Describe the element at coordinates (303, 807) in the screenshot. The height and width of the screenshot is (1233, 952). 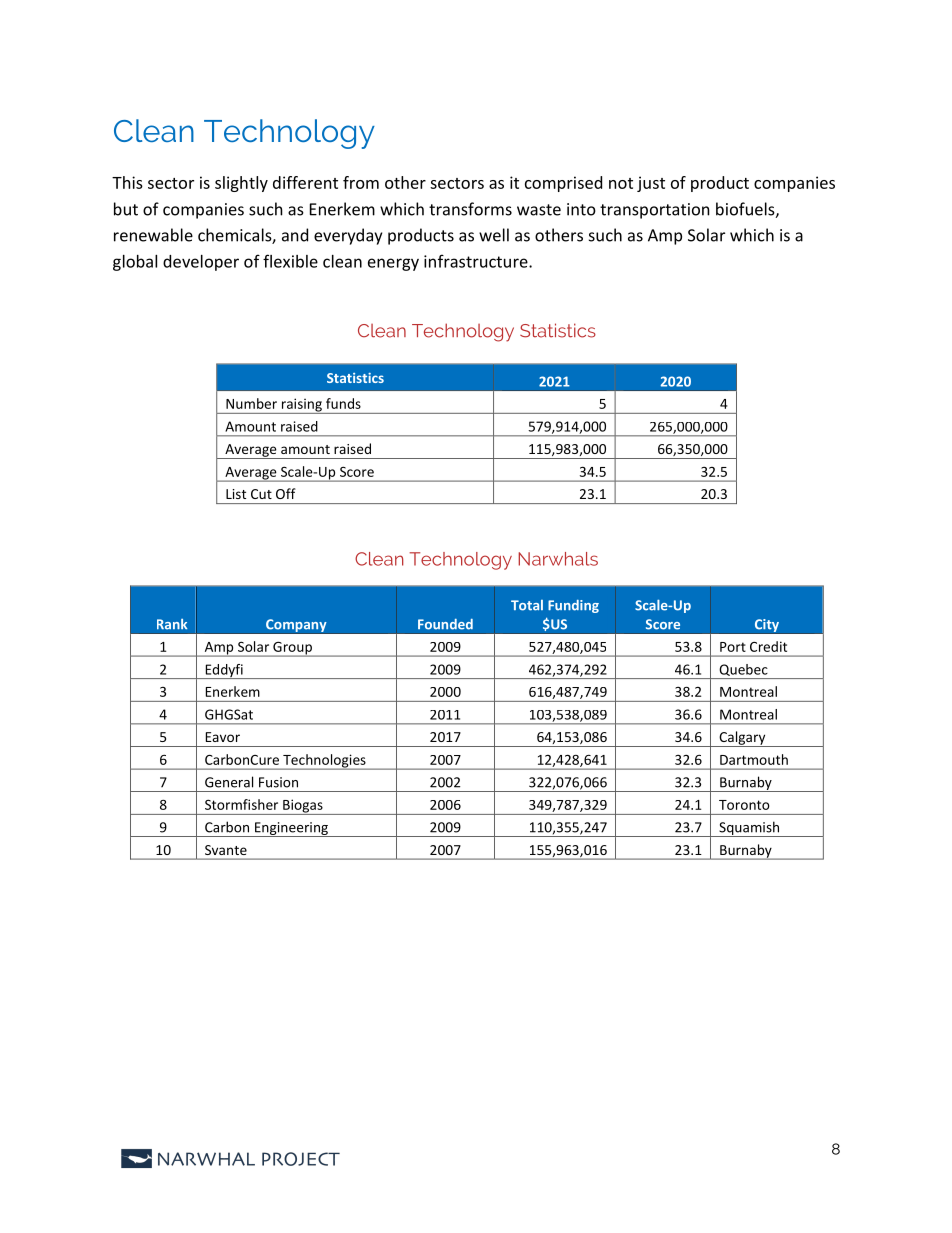
I see `Biogas` at that location.
